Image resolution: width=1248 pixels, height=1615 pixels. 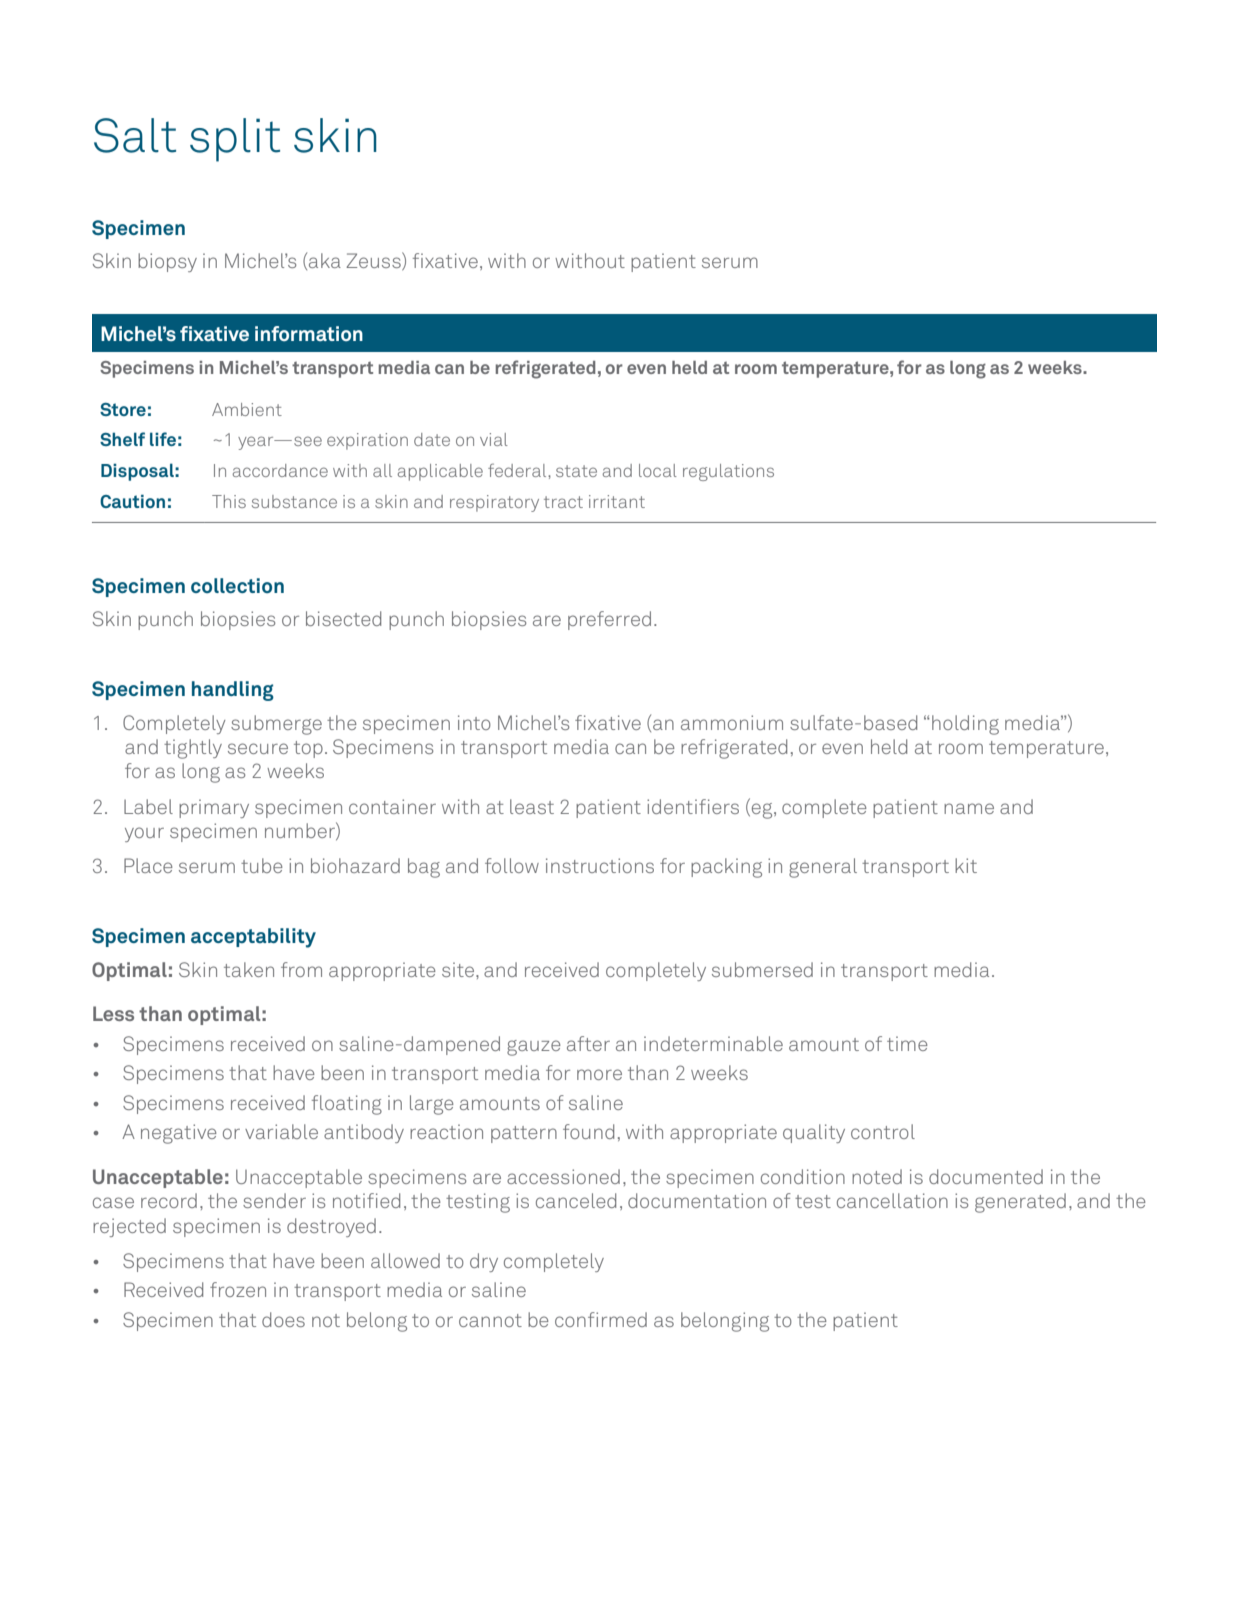 I want to click on regulations, so click(x=728, y=472).
